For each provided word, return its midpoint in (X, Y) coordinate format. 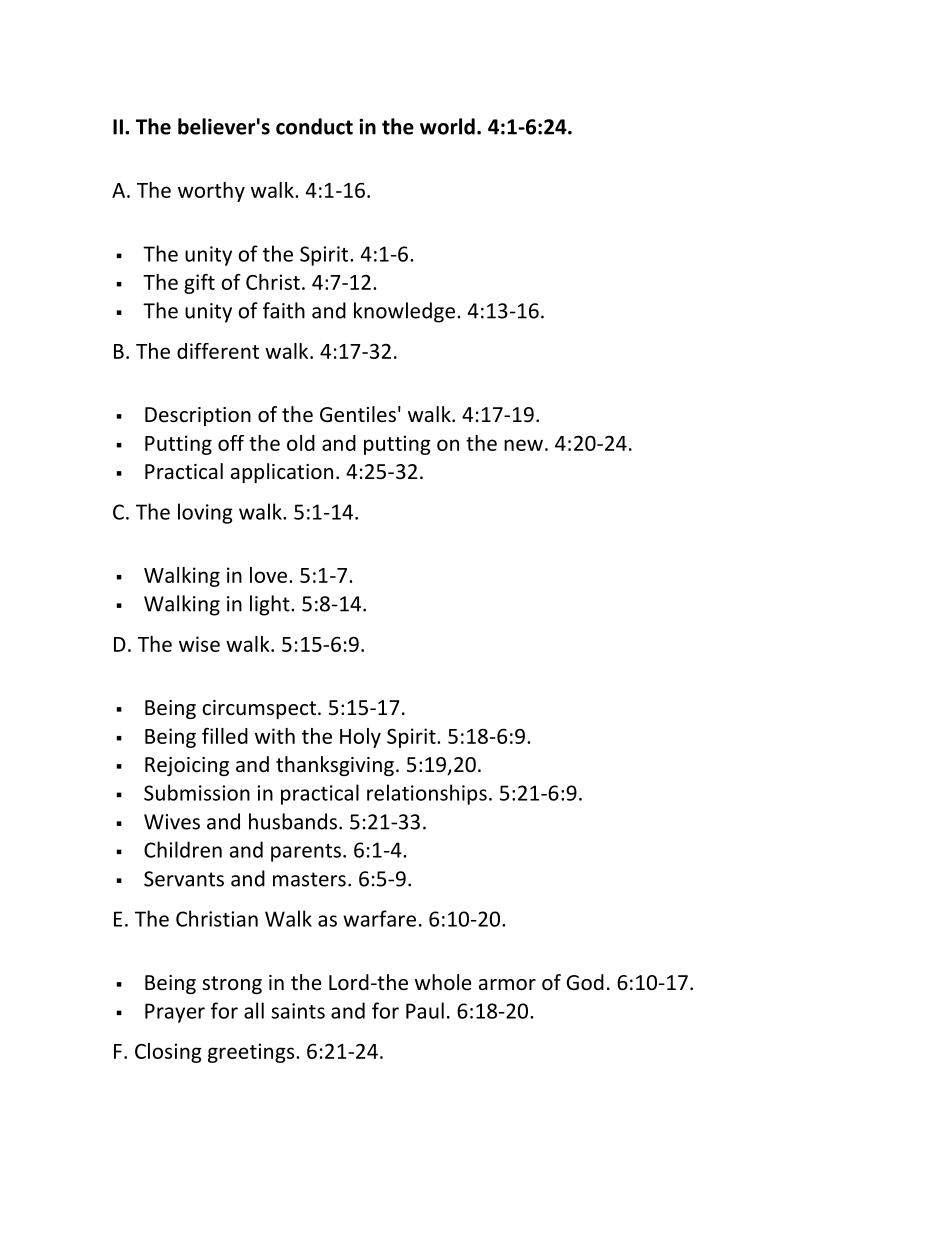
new (523, 445)
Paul (425, 1010)
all (254, 1010)
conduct (314, 126)
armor (507, 985)
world (447, 126)
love (268, 575)
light (271, 605)
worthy (211, 192)
